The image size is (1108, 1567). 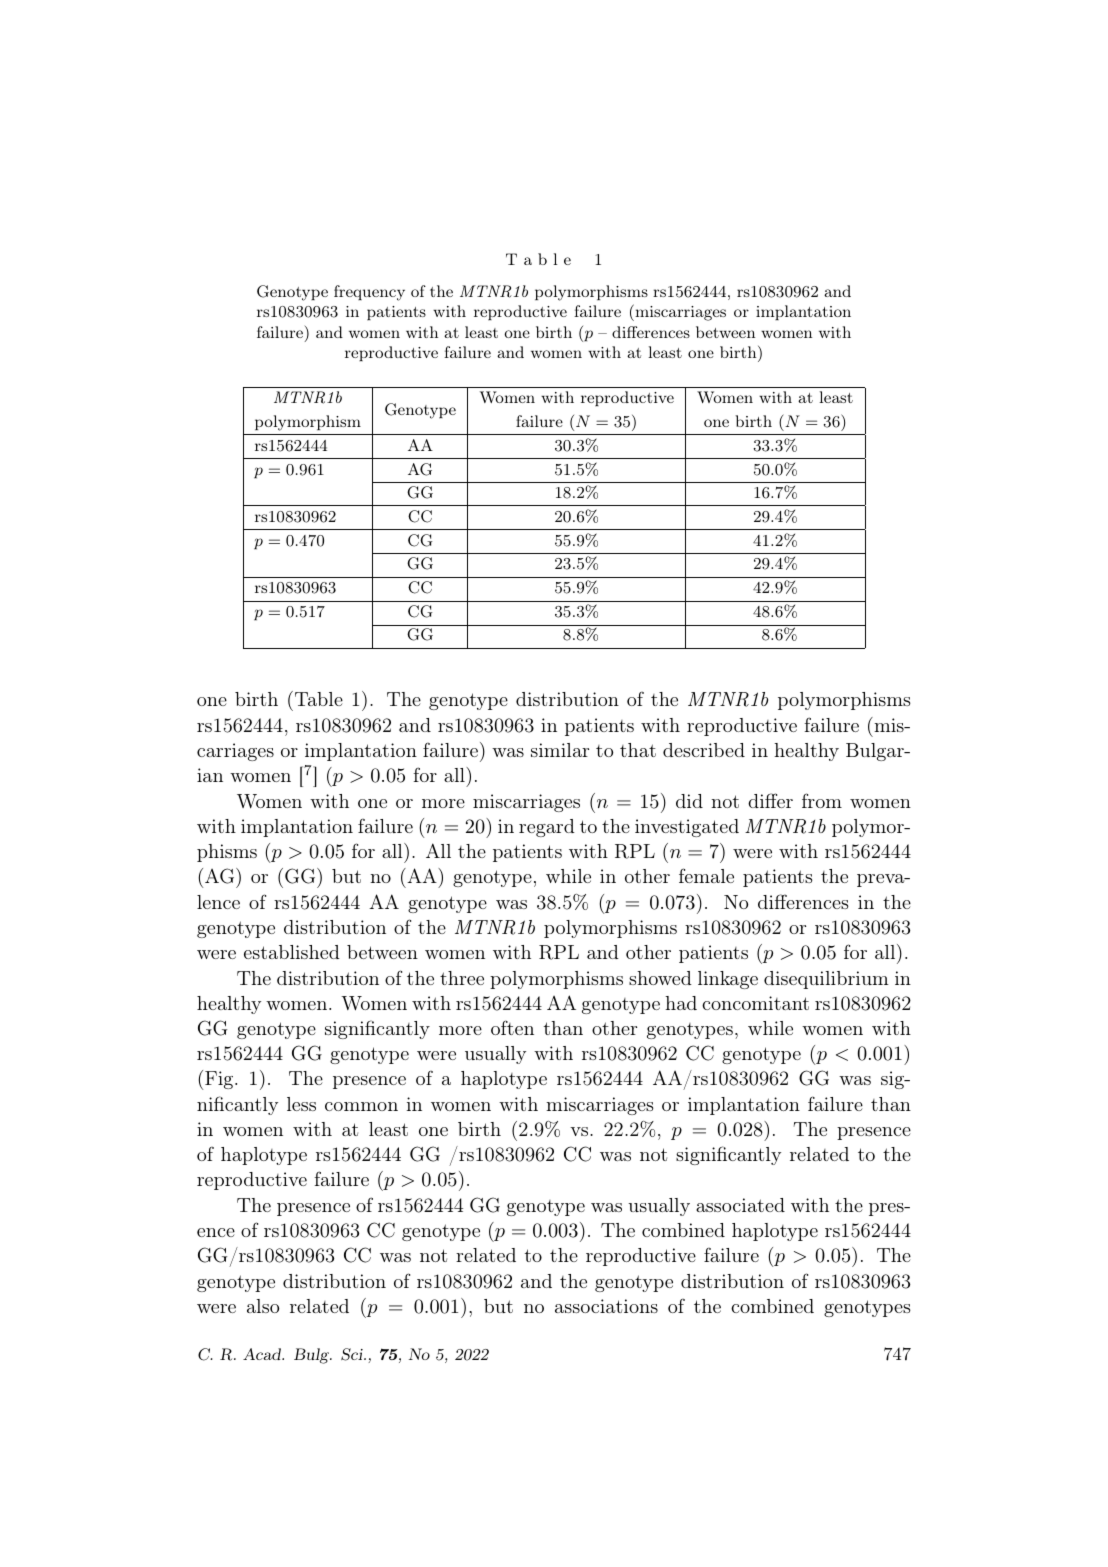 I want to click on established, so click(x=292, y=952).
